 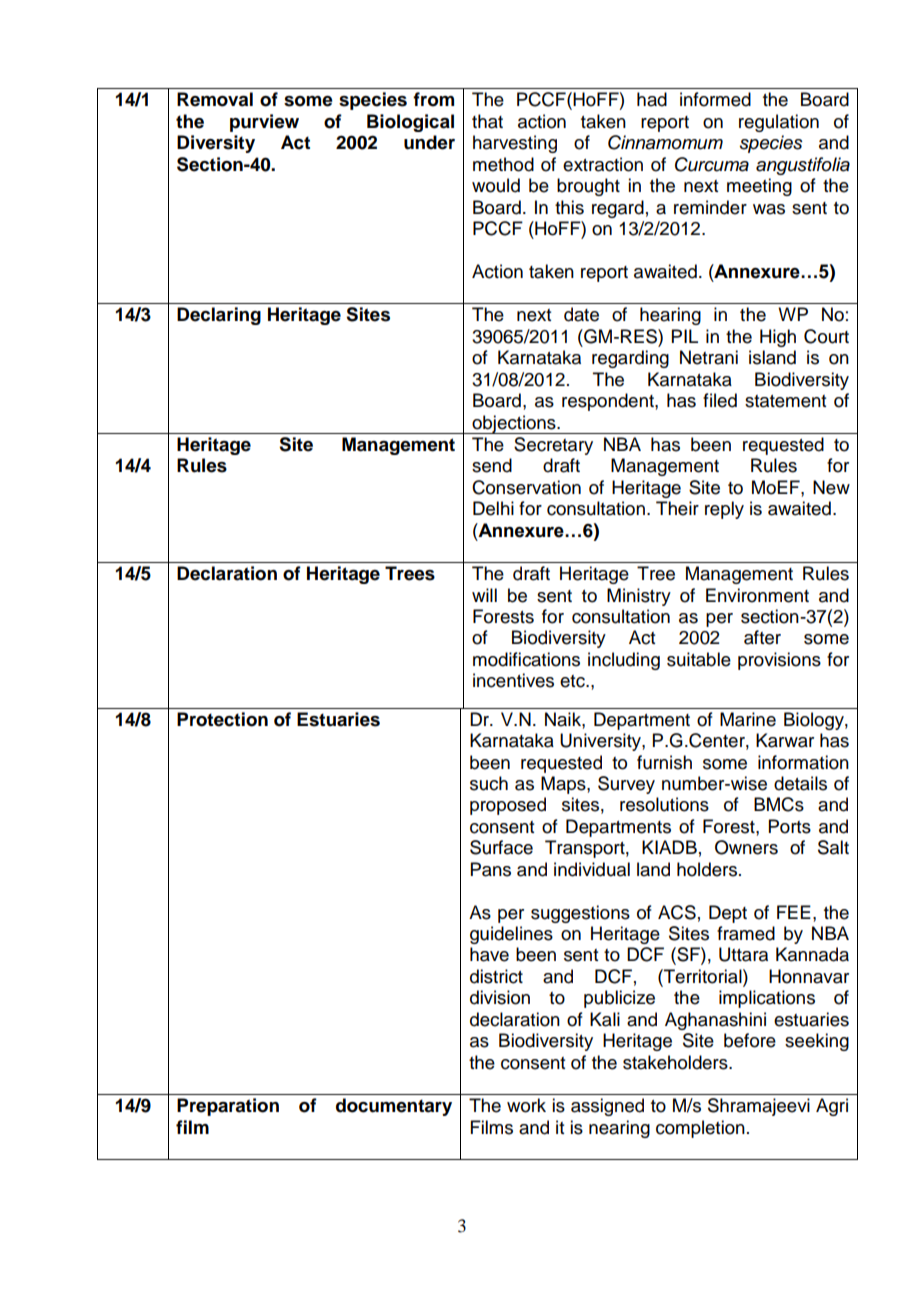 I want to click on objections, so click(x=514, y=424).
